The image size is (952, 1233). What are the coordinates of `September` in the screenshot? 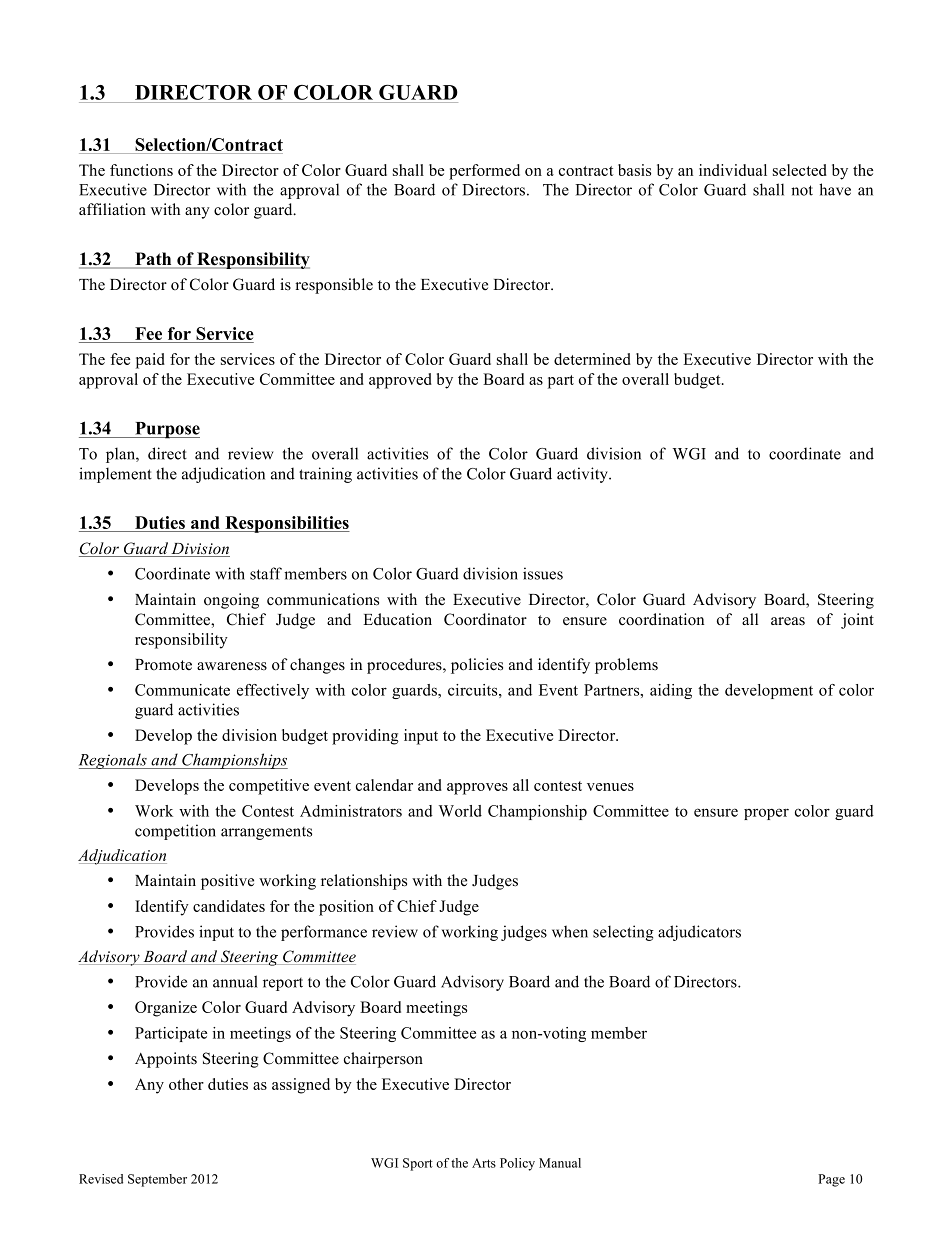 It's located at (157, 1180).
